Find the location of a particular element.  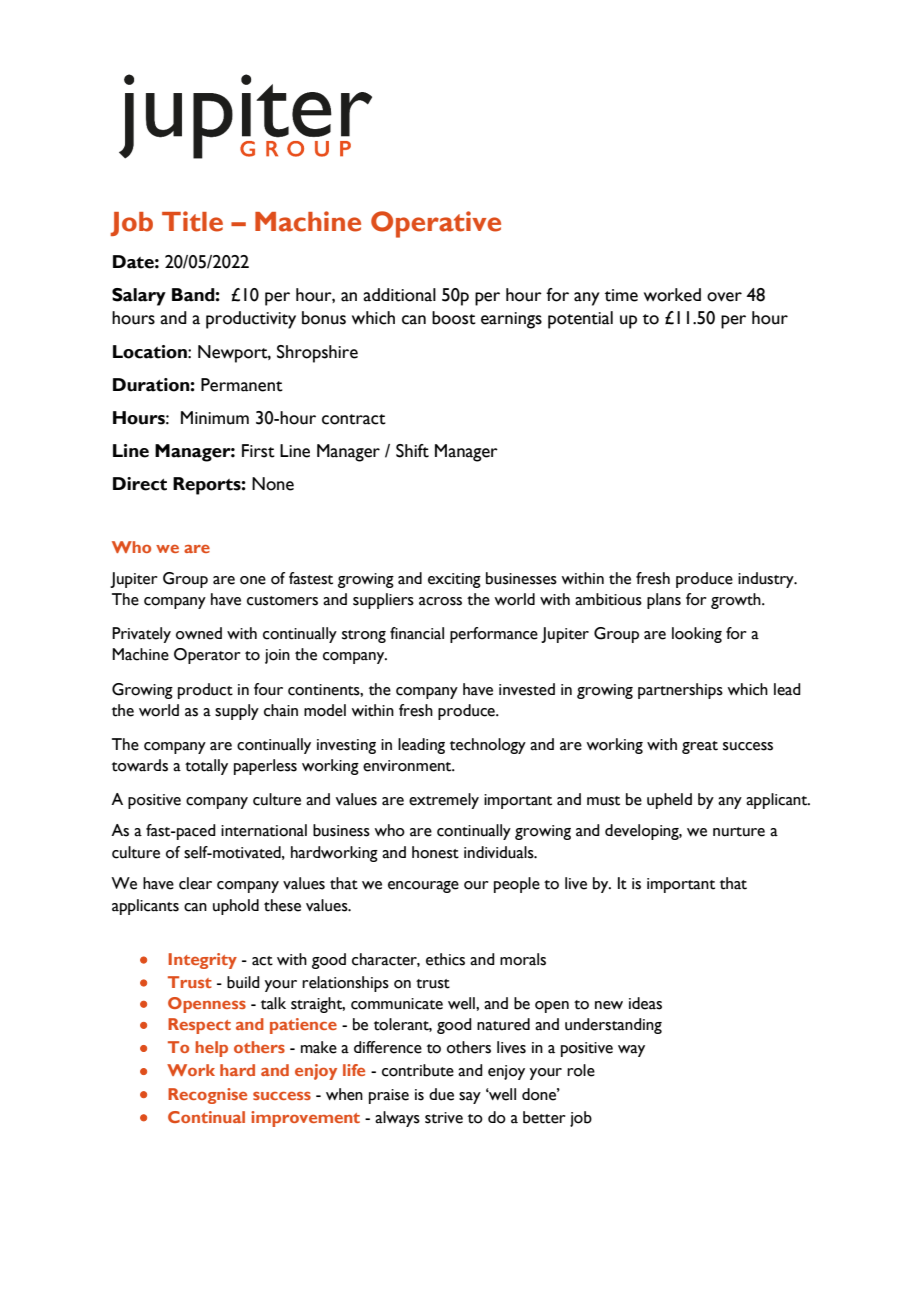

financial is located at coordinates (417, 633).
